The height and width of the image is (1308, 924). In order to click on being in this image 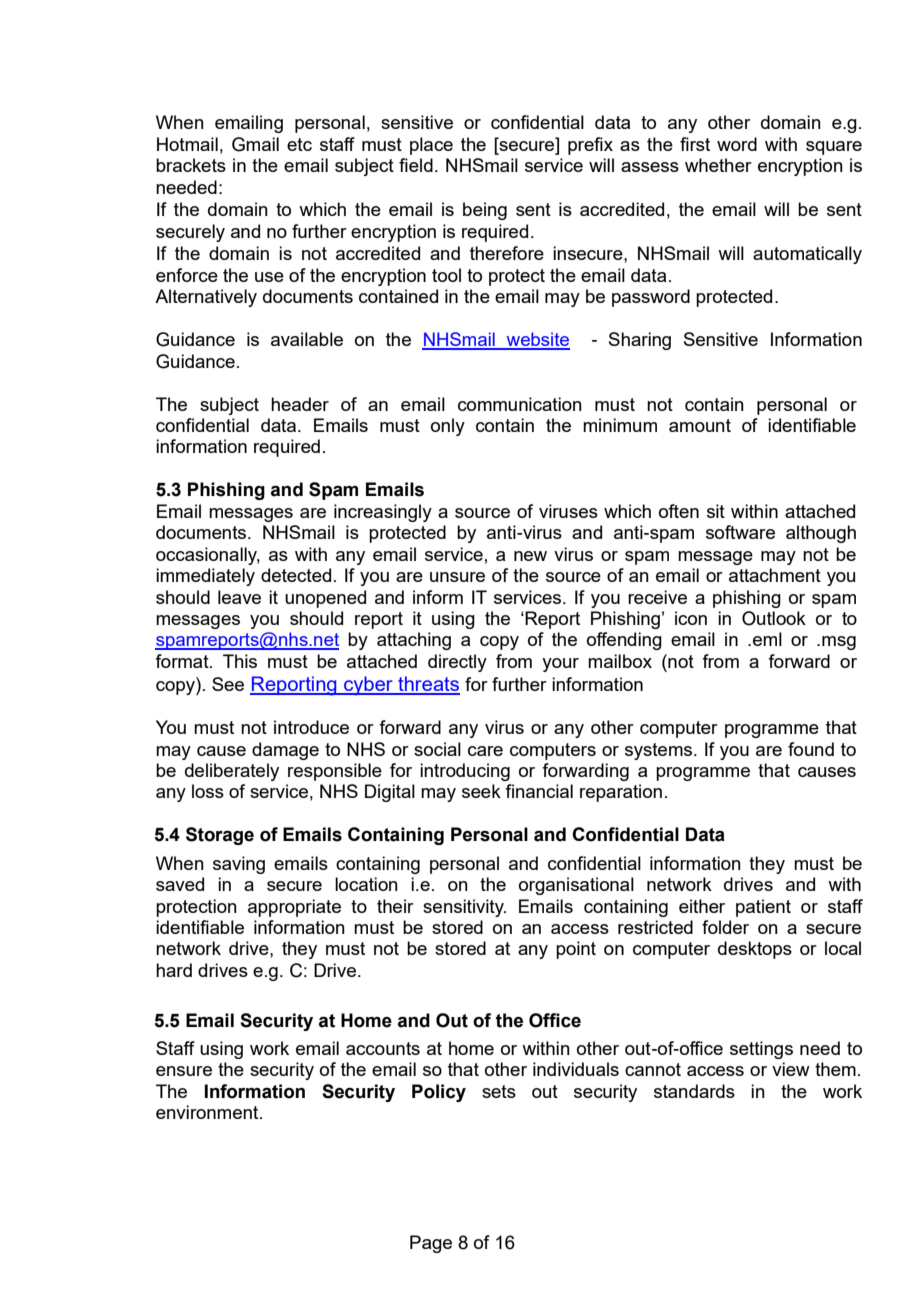, I will do `click(485, 211)`.
